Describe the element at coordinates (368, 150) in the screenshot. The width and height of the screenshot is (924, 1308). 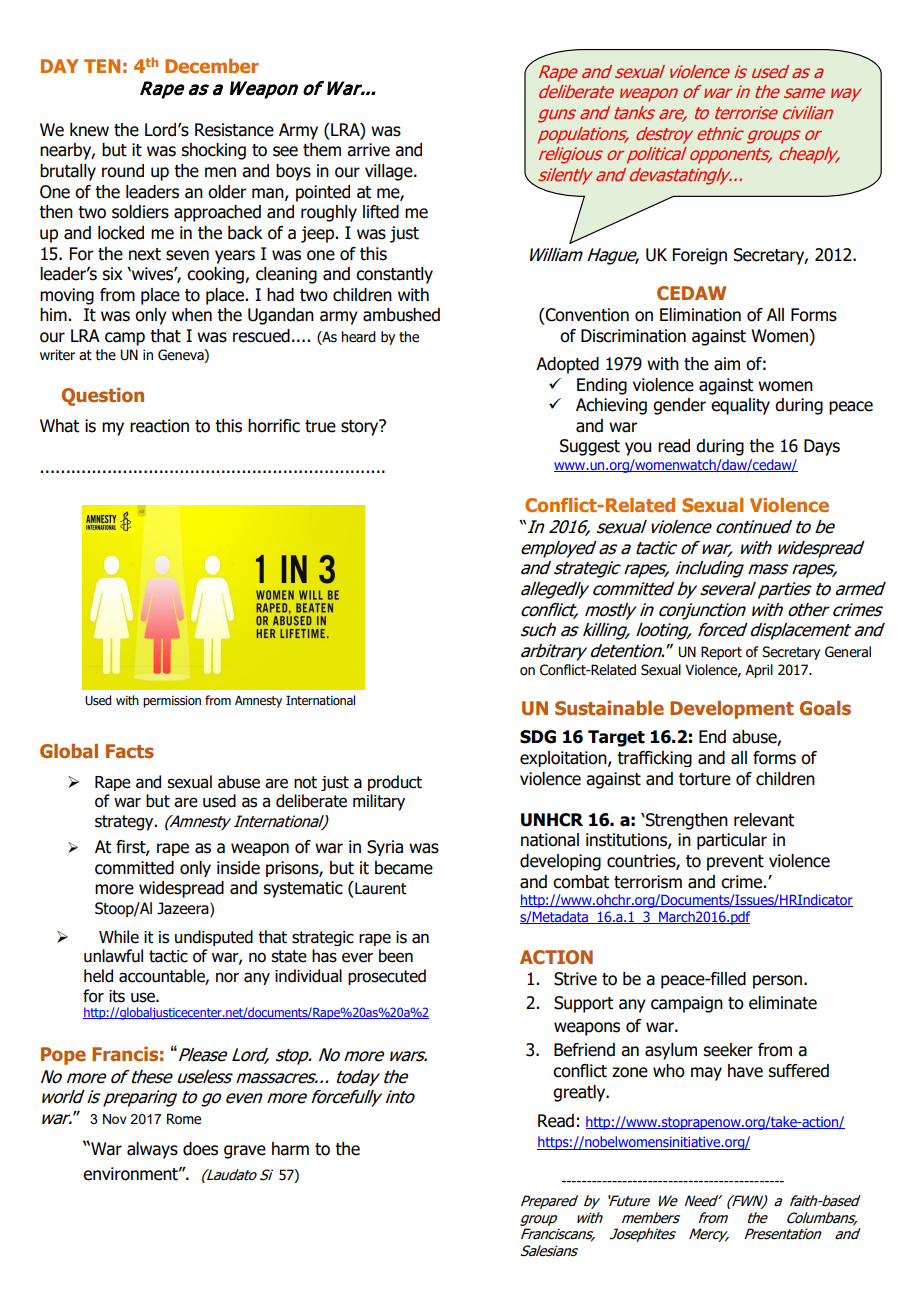
I see `arrive` at that location.
